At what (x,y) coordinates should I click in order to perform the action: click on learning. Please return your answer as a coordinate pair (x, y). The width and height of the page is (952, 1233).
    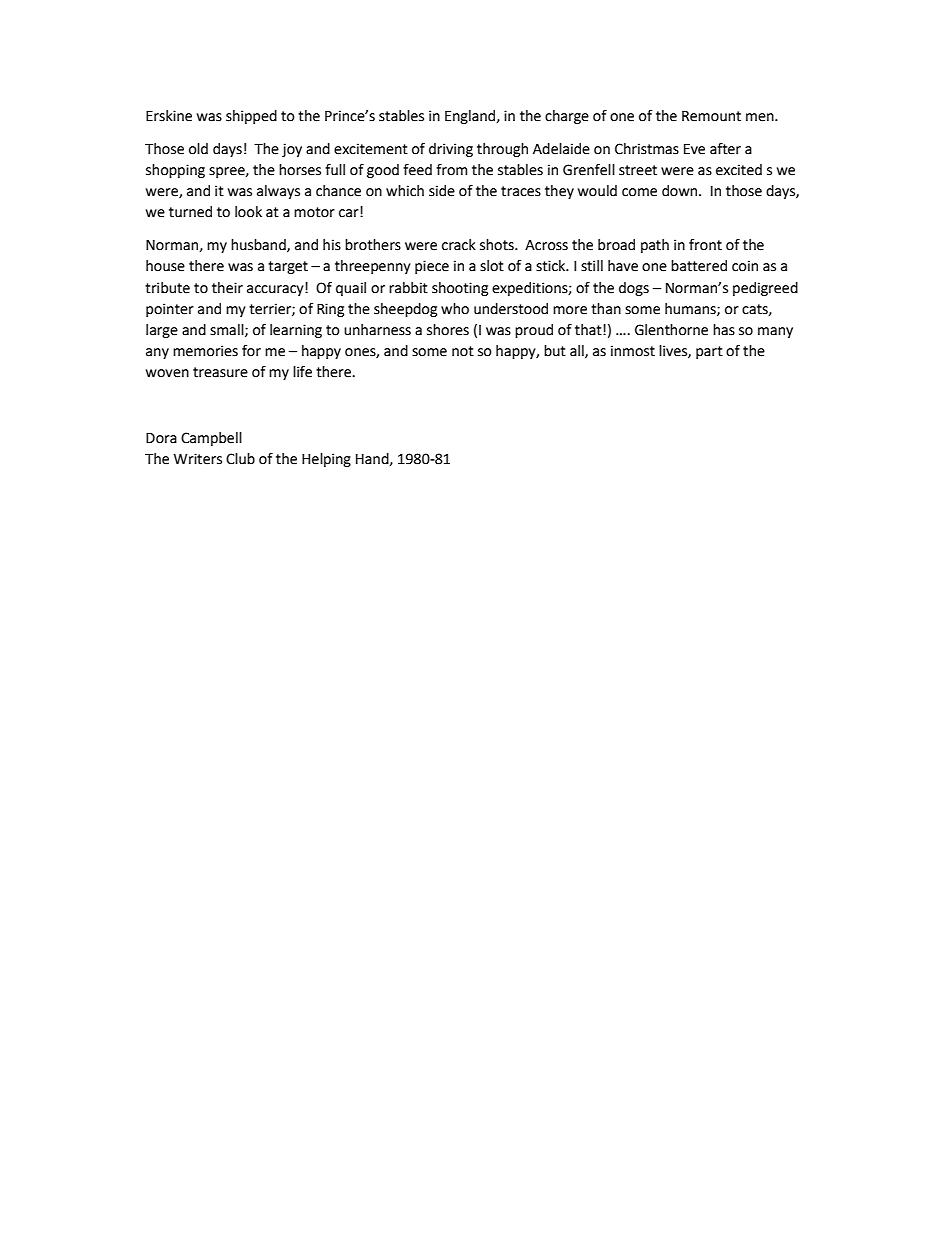
    Looking at the image, I should click on (296, 331).
